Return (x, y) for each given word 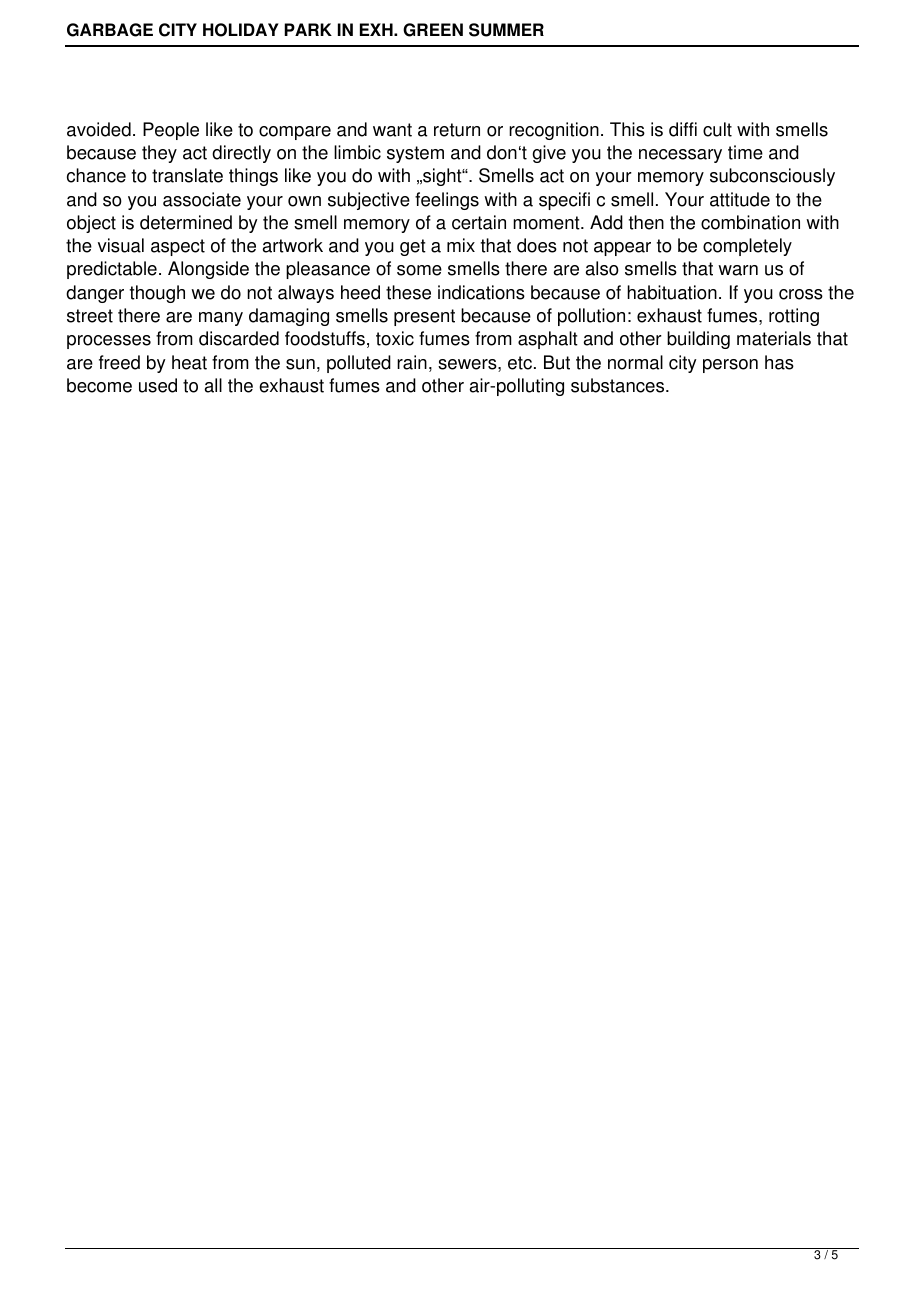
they (159, 154)
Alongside (208, 270)
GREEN (433, 30)
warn (738, 270)
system (415, 154)
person (730, 366)
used (158, 385)
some (419, 270)
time (745, 152)
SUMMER (506, 30)
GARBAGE (110, 30)
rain (412, 362)
